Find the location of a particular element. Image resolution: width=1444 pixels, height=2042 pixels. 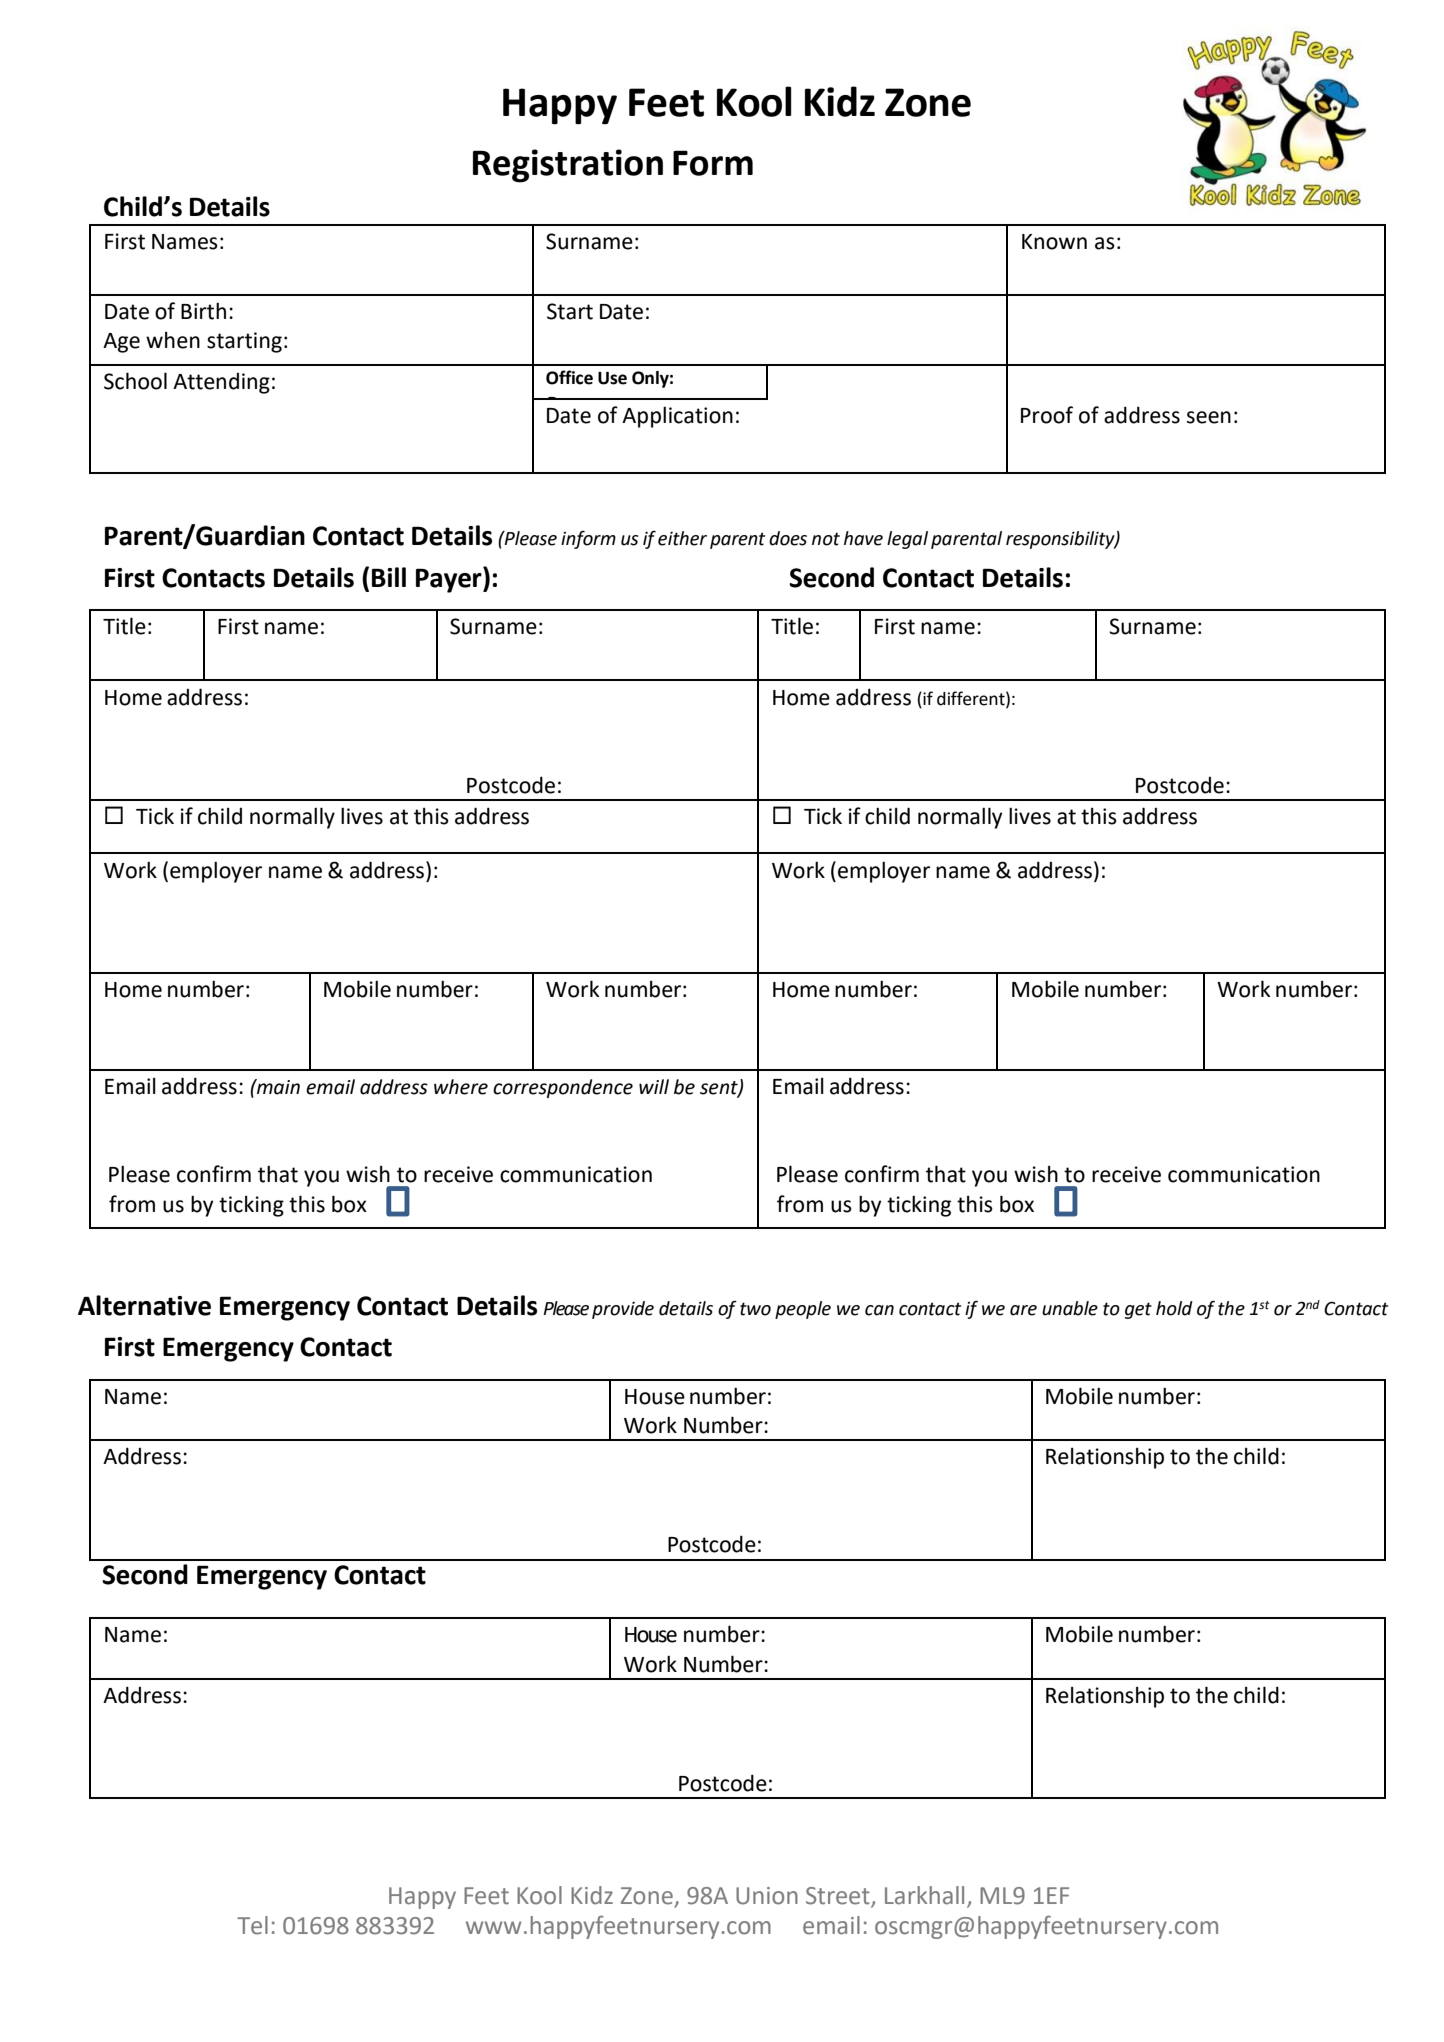

unable is located at coordinates (1070, 1308).
